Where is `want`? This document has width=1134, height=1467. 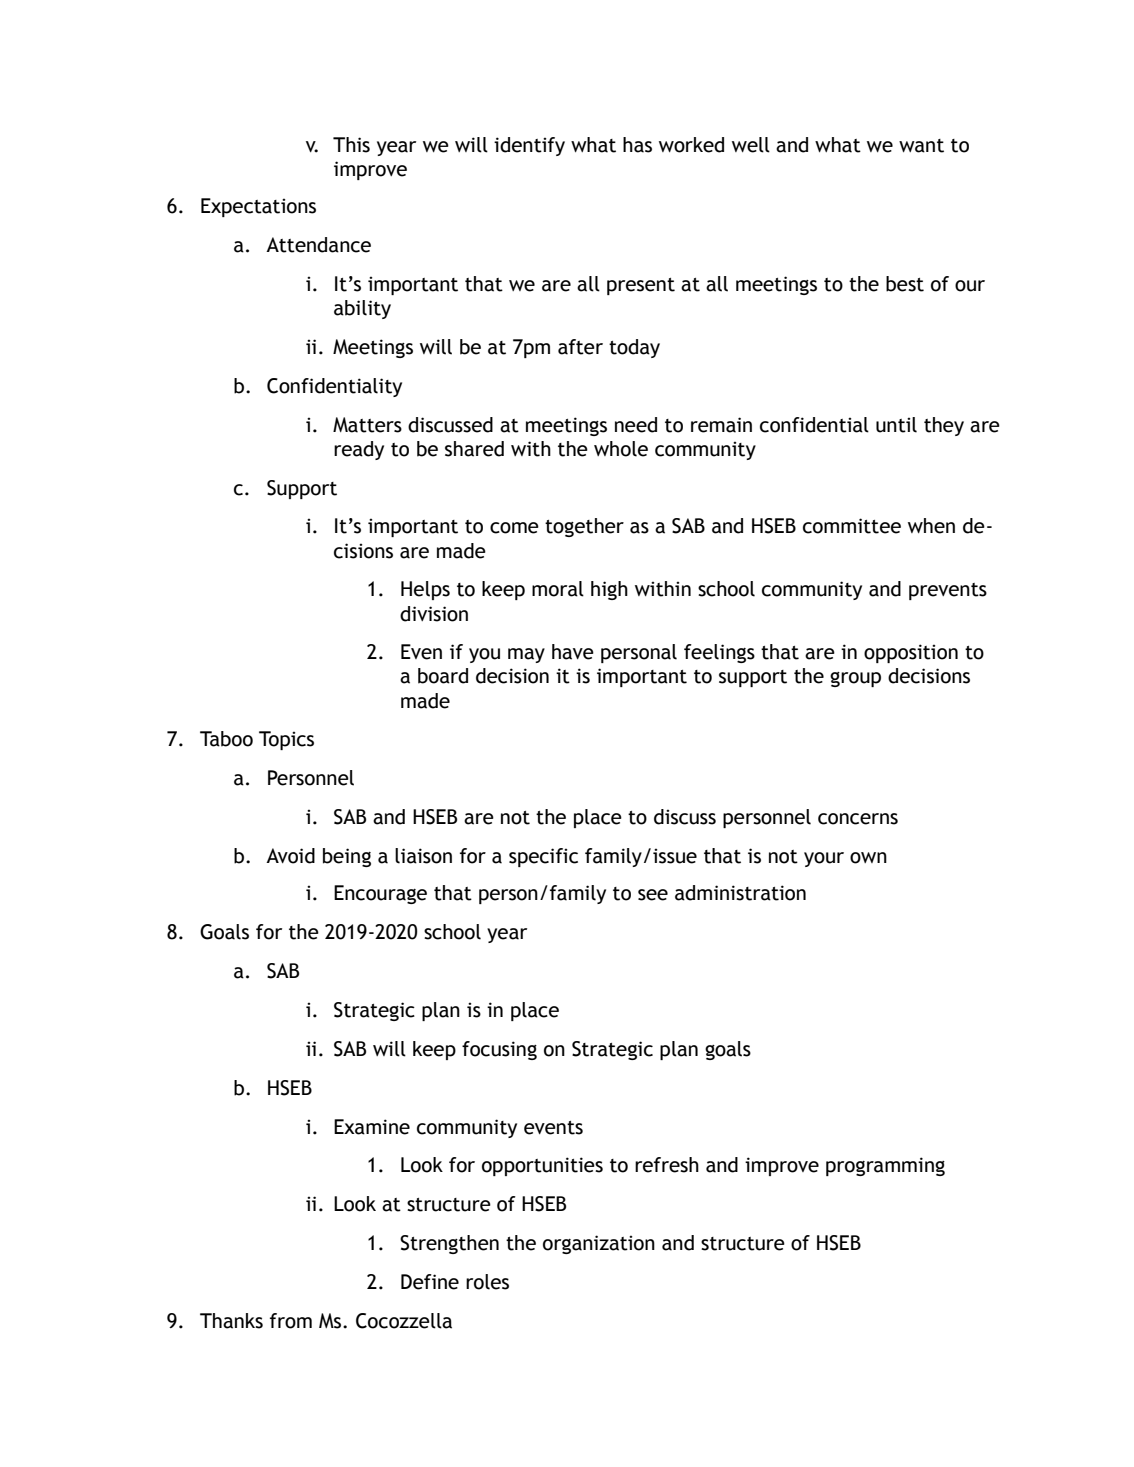 want is located at coordinates (921, 146).
